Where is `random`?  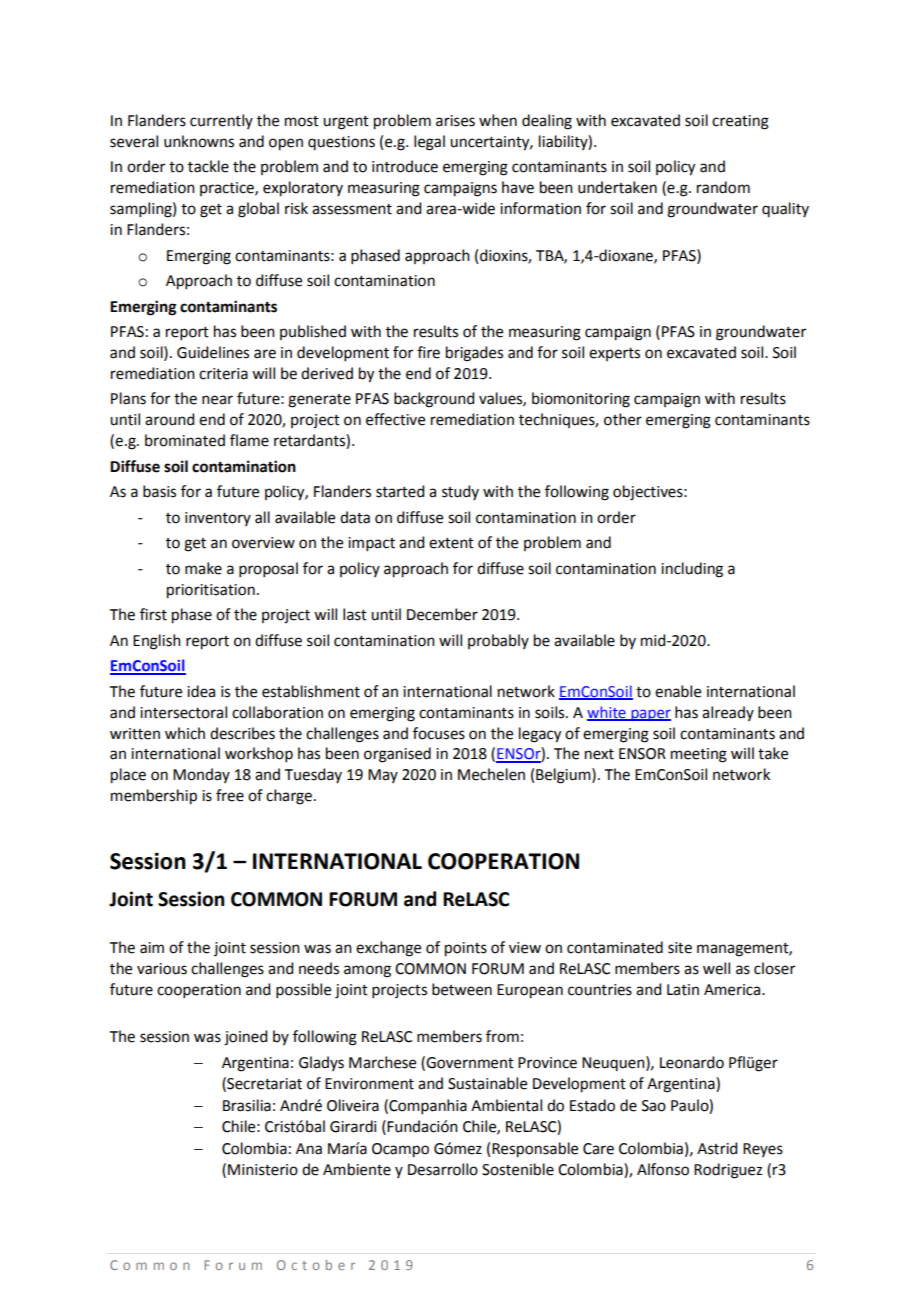 random is located at coordinates (723, 187).
